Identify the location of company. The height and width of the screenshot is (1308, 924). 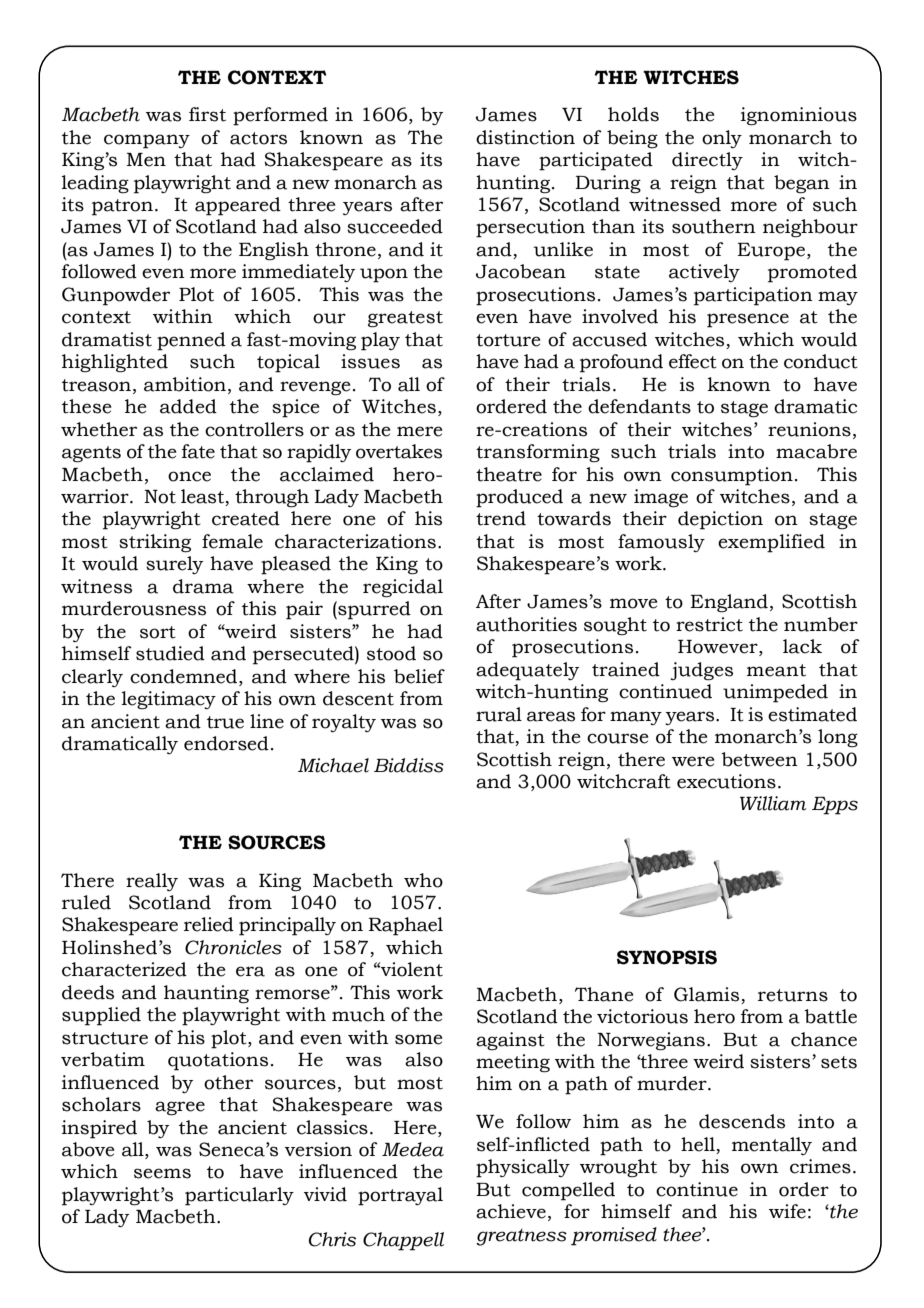
(147, 141).
